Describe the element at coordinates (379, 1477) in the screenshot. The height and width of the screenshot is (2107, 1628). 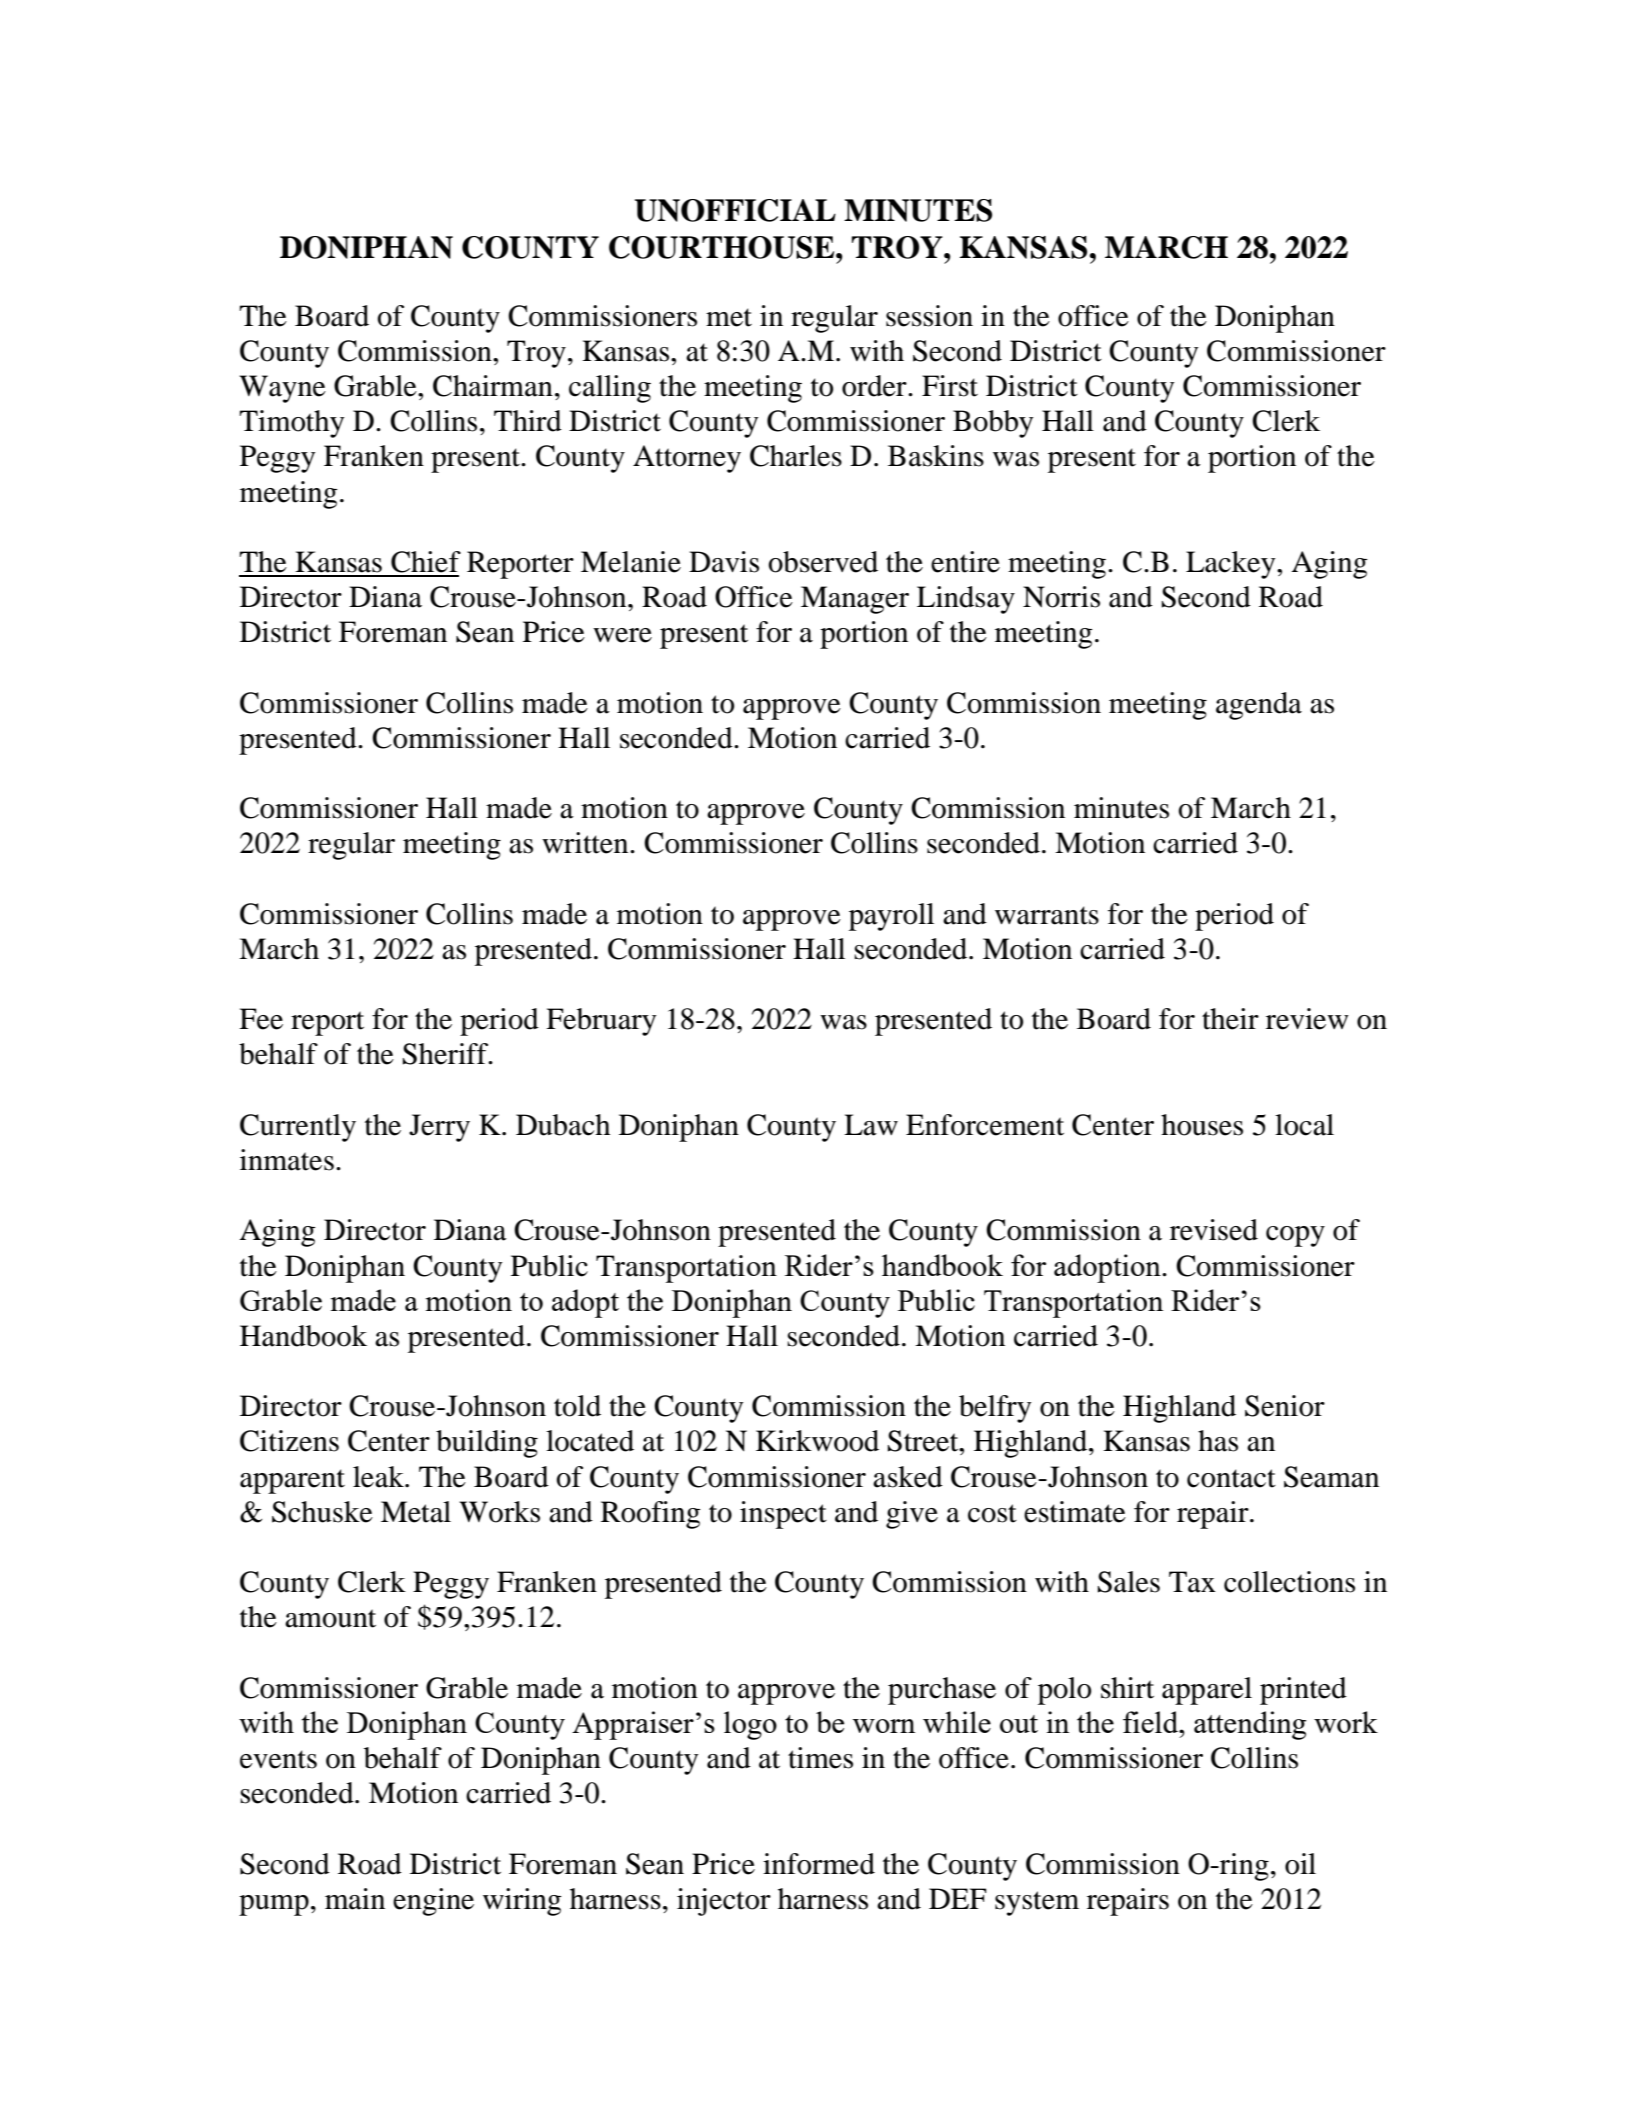
I see `leak` at that location.
